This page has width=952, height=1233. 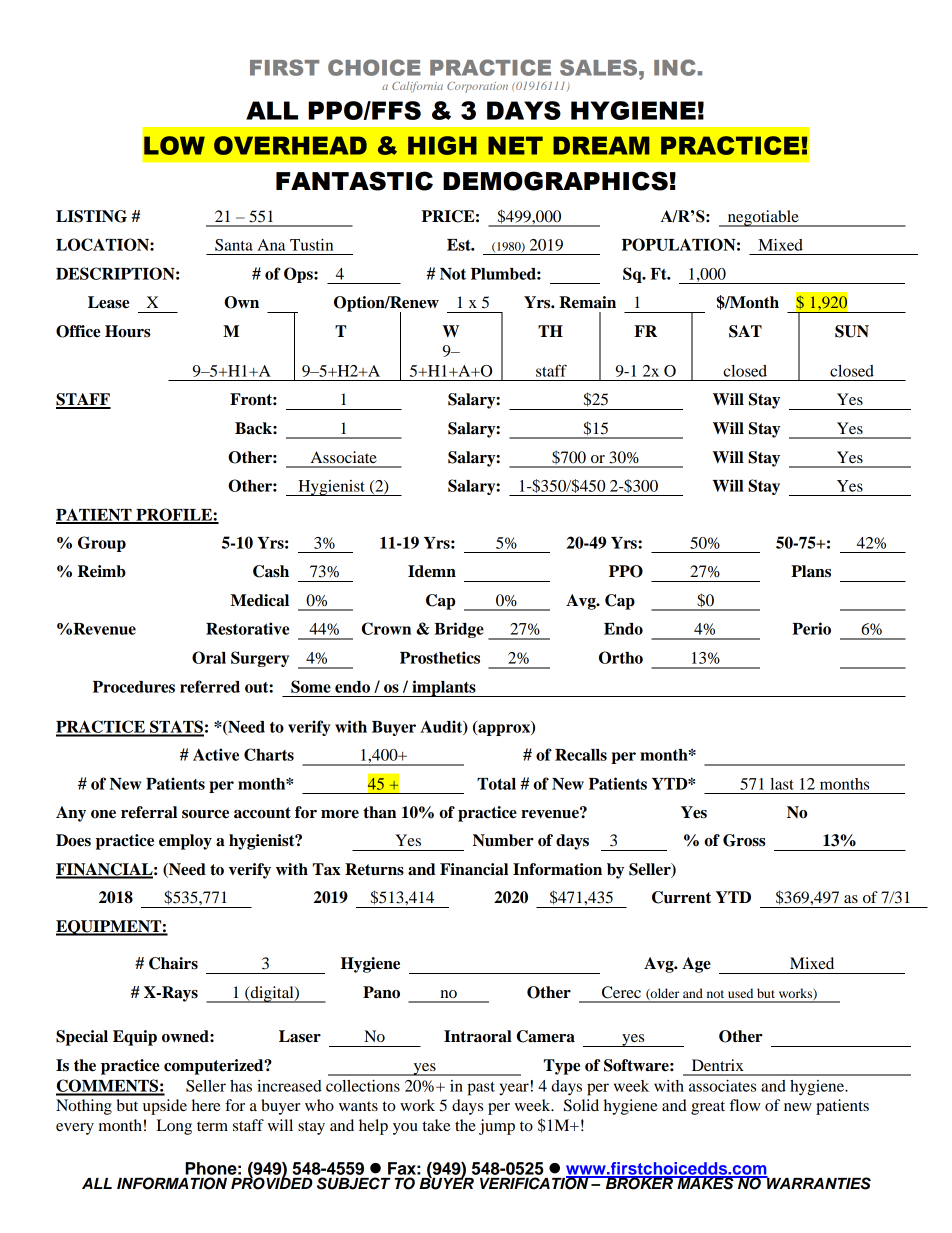 What do you see at coordinates (290, 145) in the page?
I see `OVERHEAD` at bounding box center [290, 145].
